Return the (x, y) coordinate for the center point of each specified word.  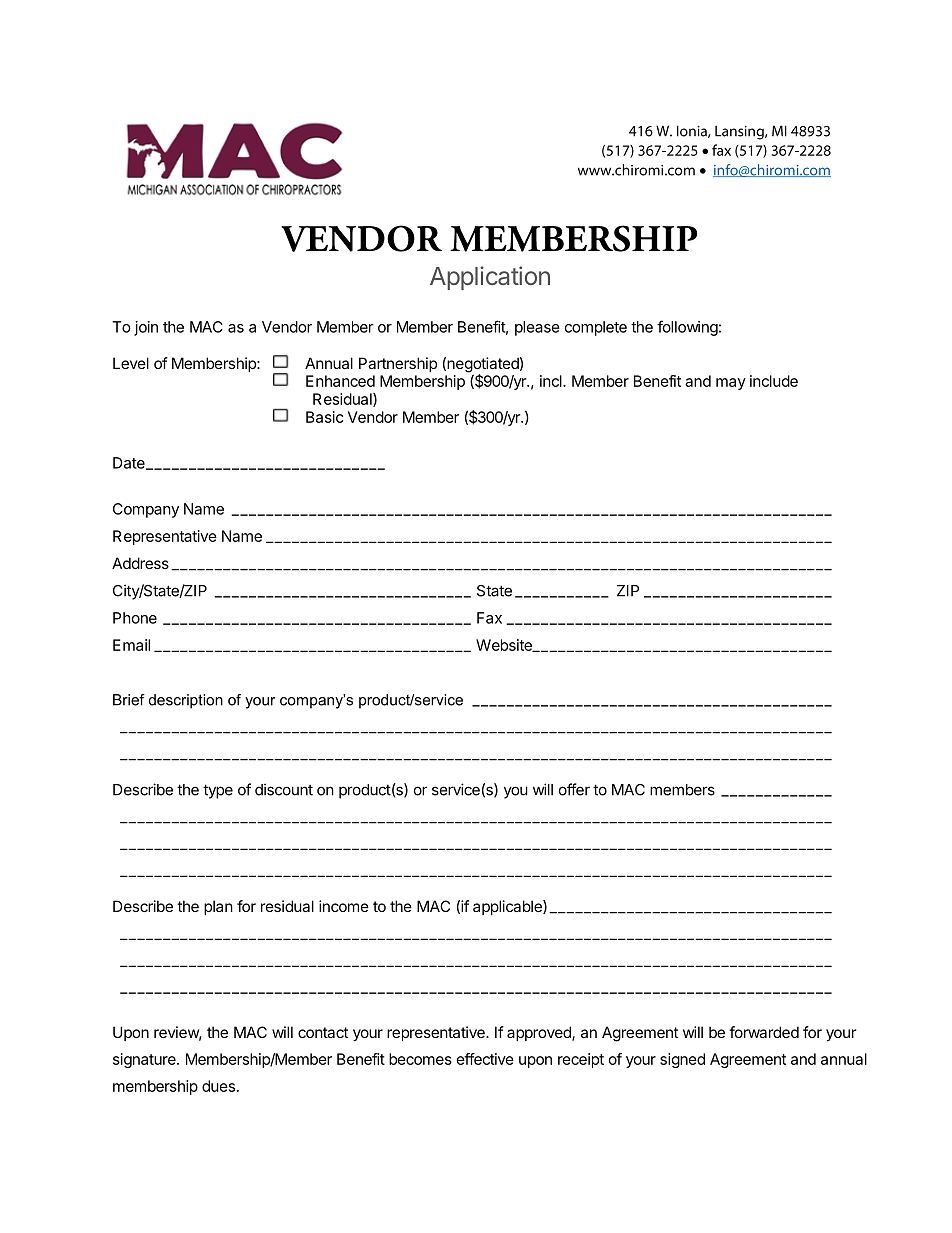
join (146, 328)
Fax (489, 618)
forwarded (764, 1032)
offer (574, 789)
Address (140, 563)
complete (596, 328)
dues (218, 1086)
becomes (420, 1059)
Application (490, 278)
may (731, 384)
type (218, 791)
